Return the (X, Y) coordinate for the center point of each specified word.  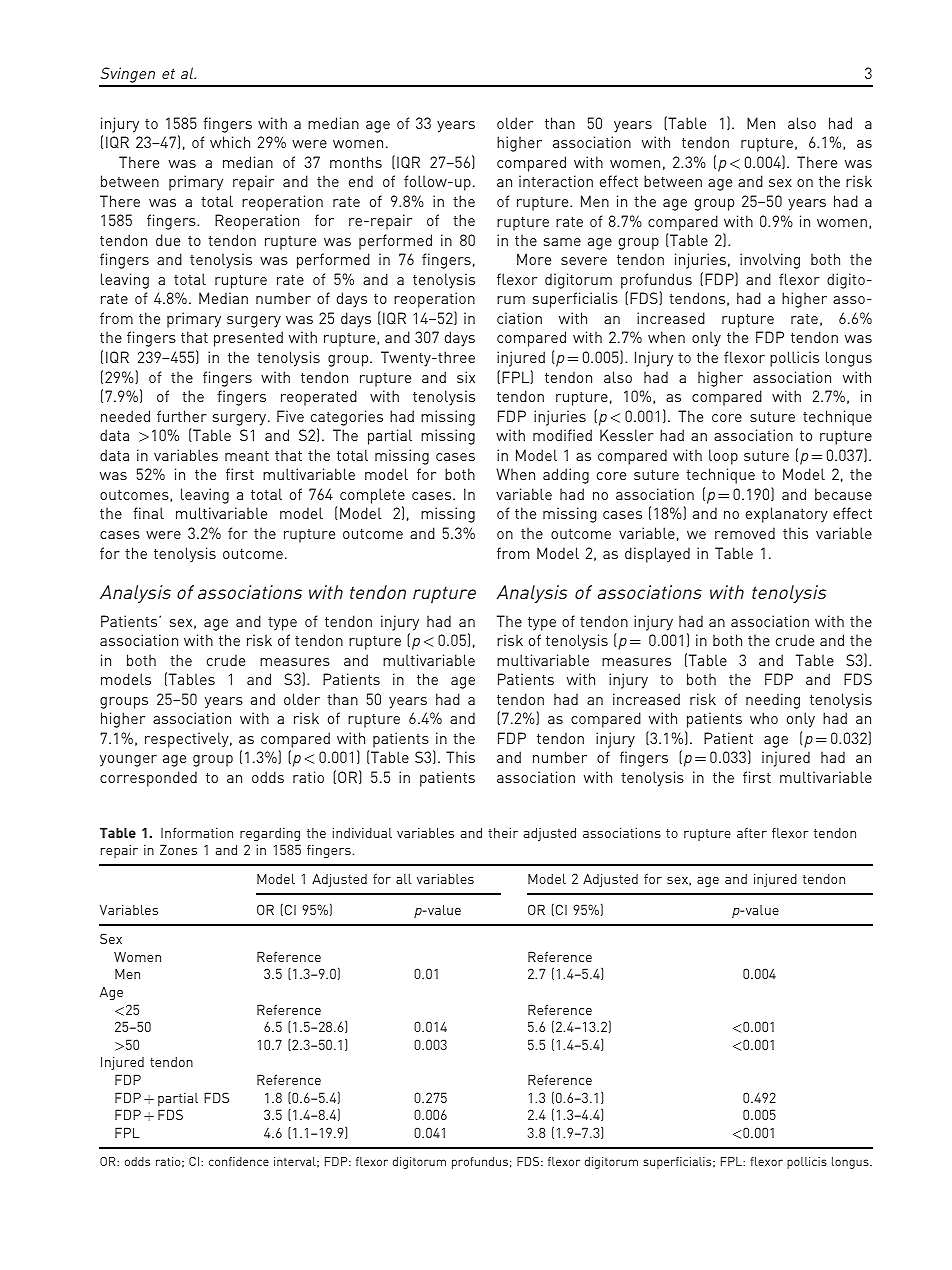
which (230, 142)
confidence (239, 1161)
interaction (556, 181)
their (503, 832)
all (404, 879)
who (764, 718)
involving (770, 261)
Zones (178, 849)
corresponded (148, 779)
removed (745, 533)
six (466, 377)
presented (248, 339)
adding (566, 476)
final (148, 513)
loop (723, 457)
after (752, 832)
